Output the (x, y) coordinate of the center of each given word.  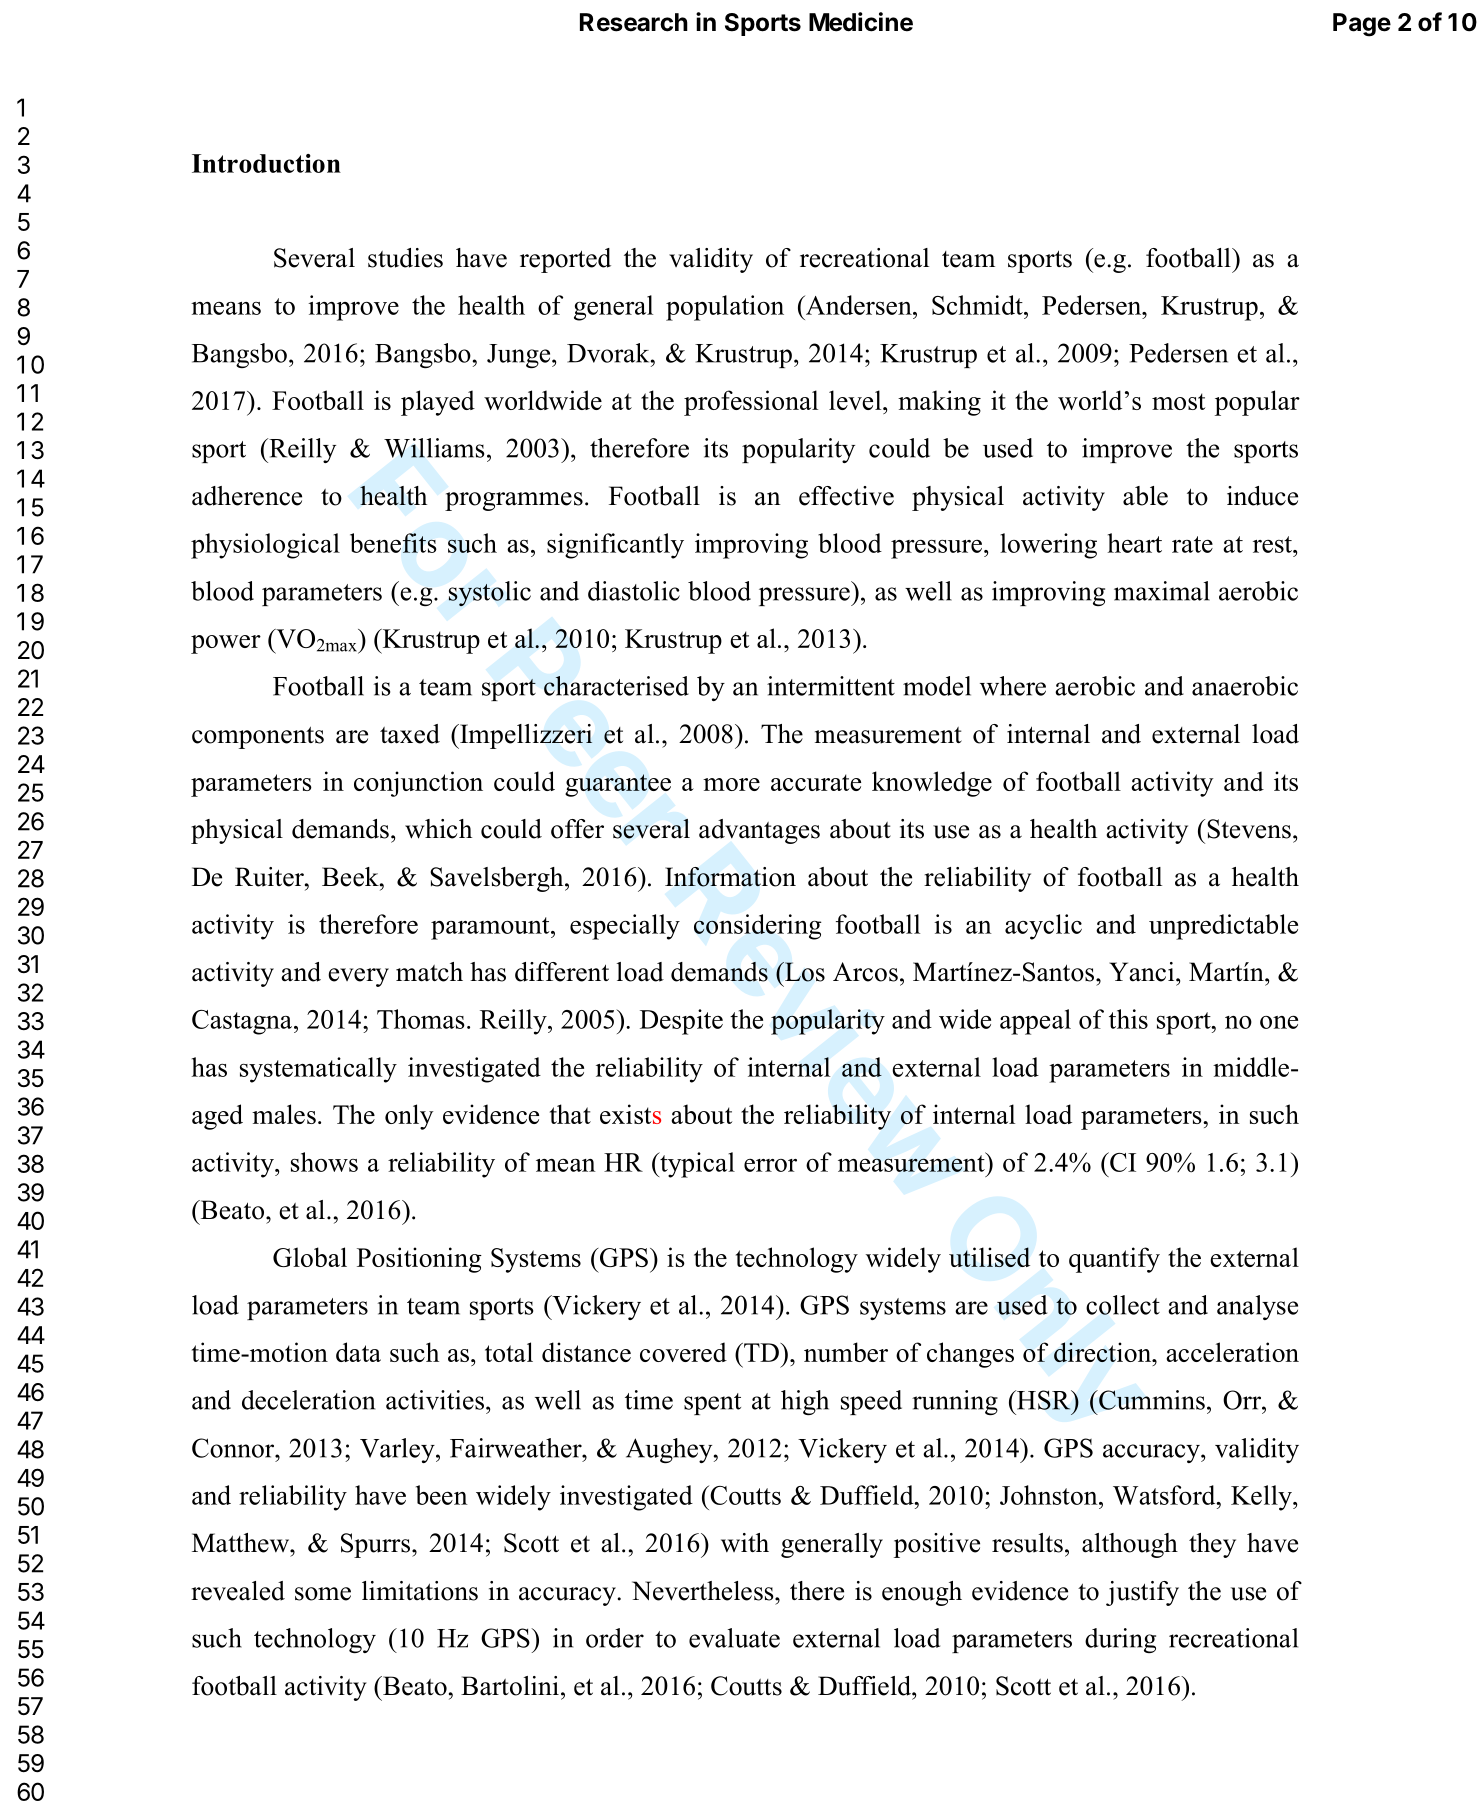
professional (751, 403)
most (1178, 401)
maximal (1162, 591)
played (438, 403)
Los (804, 972)
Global (310, 1257)
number (846, 1352)
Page (1362, 25)
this (1128, 1019)
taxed (410, 734)
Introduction (266, 163)
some (323, 1594)
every (358, 977)
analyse (1257, 1307)
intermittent (831, 686)
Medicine (861, 22)
